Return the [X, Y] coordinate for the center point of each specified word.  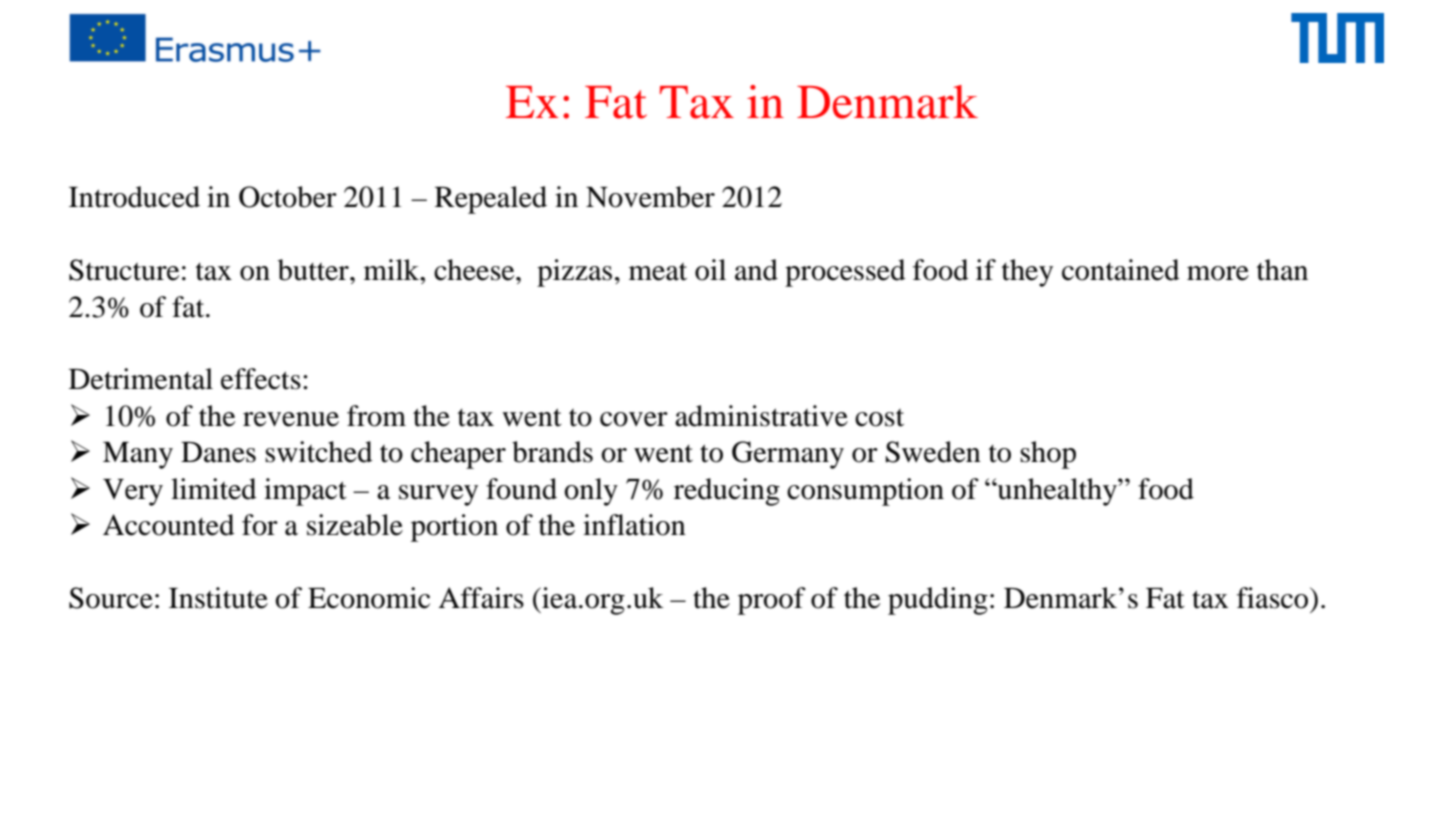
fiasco [1274, 598]
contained [1121, 270]
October [288, 197]
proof [772, 601]
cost [879, 418]
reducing [727, 492]
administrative [761, 416]
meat [658, 272]
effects [261, 379]
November [650, 197]
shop [1048, 455]
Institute [218, 598]
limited [214, 489]
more [1218, 273]
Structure [124, 270]
